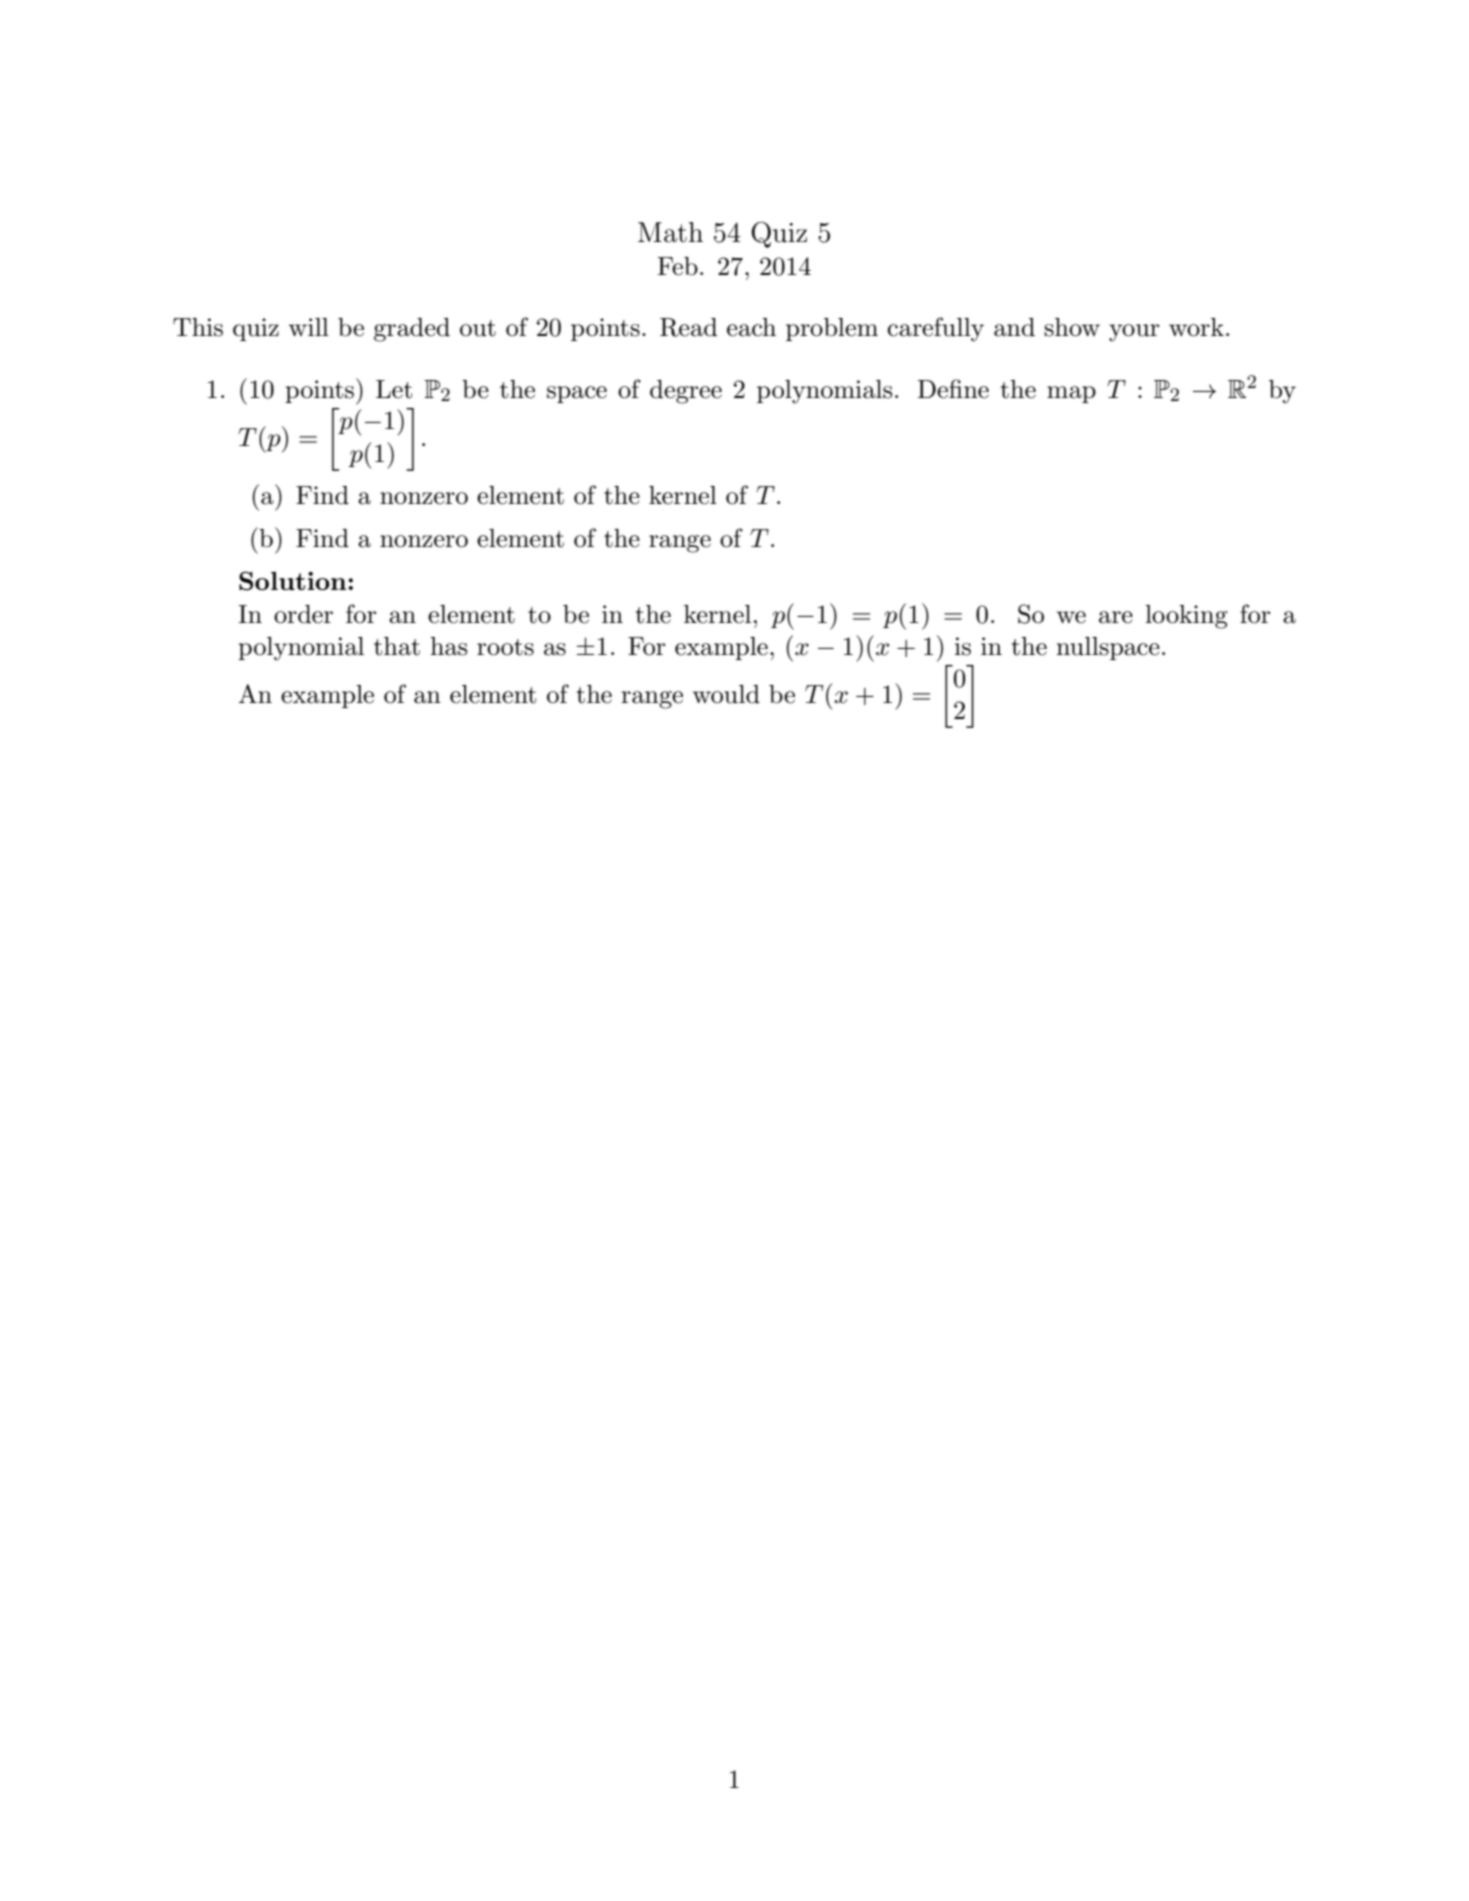 This screenshot has width=1469, height=1901. What do you see at coordinates (686, 392) in the screenshot?
I see `degree` at bounding box center [686, 392].
